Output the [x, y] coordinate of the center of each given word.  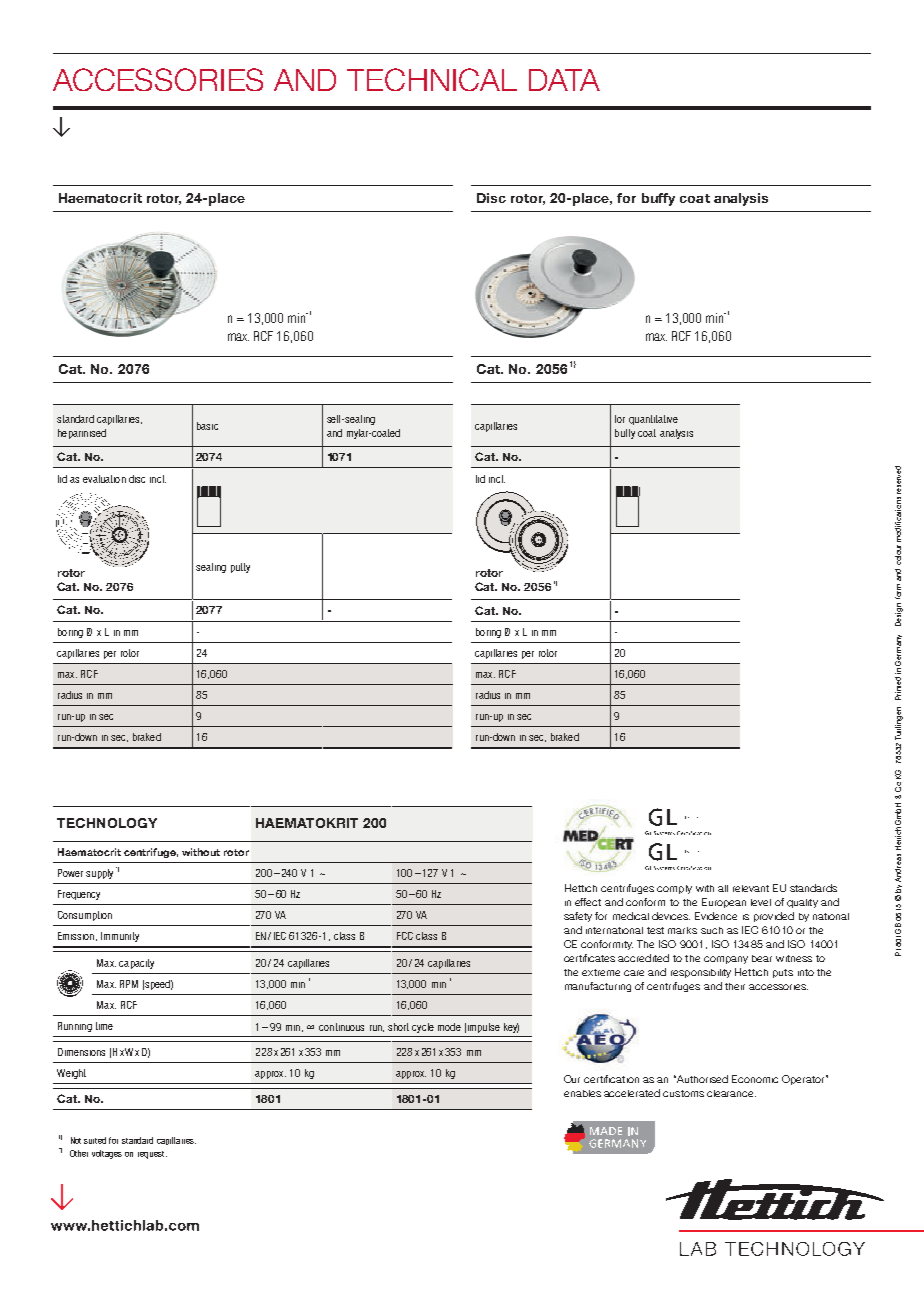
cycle [423, 1028]
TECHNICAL [432, 79]
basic [207, 426]
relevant [751, 888]
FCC [405, 936]
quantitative [653, 420]
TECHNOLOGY [107, 823]
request [152, 1155]
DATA [564, 80]
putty [240, 568]
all [723, 888]
